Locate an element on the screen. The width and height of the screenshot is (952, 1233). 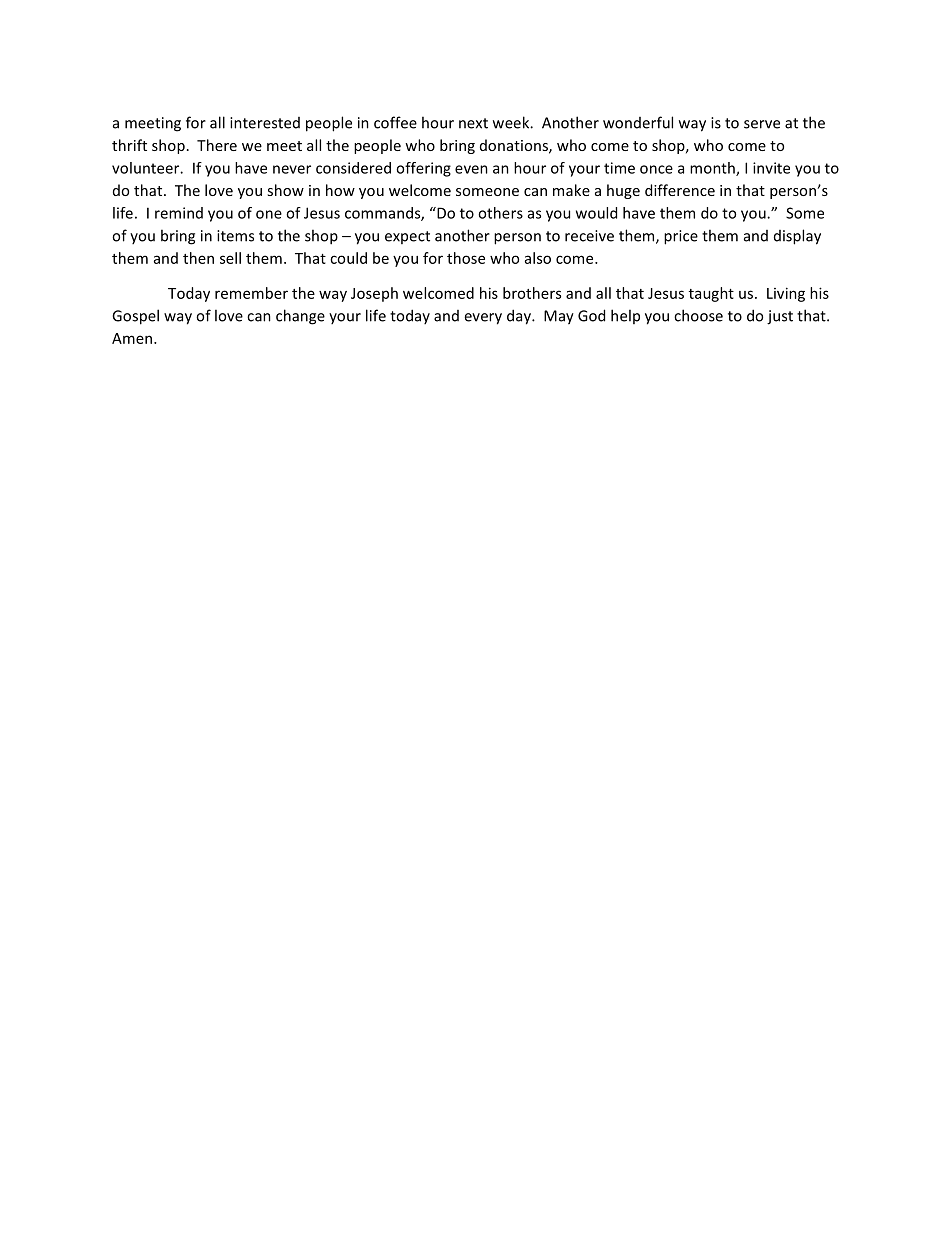
expect is located at coordinates (407, 237).
